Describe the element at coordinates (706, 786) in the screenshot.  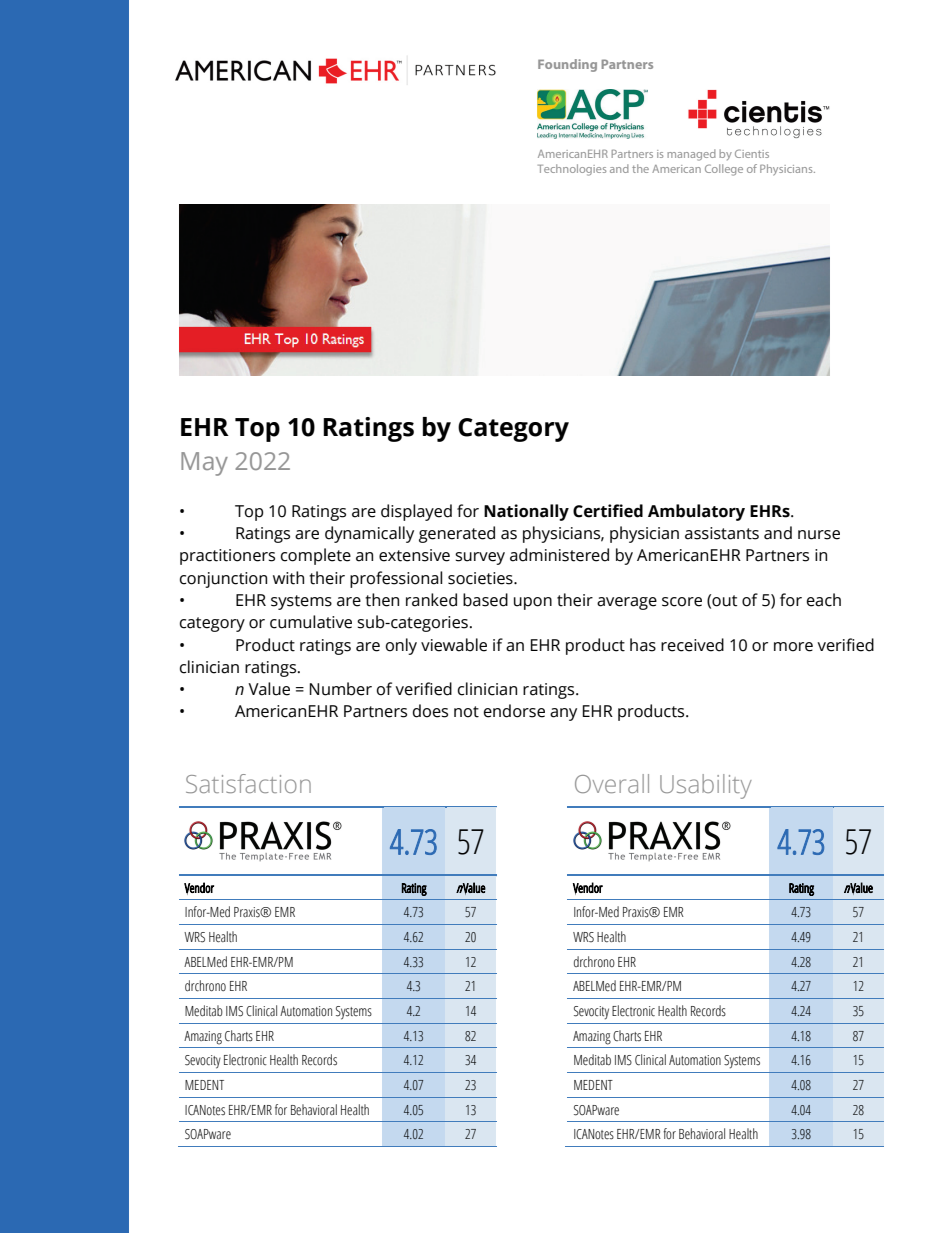
I see `Usability` at that location.
